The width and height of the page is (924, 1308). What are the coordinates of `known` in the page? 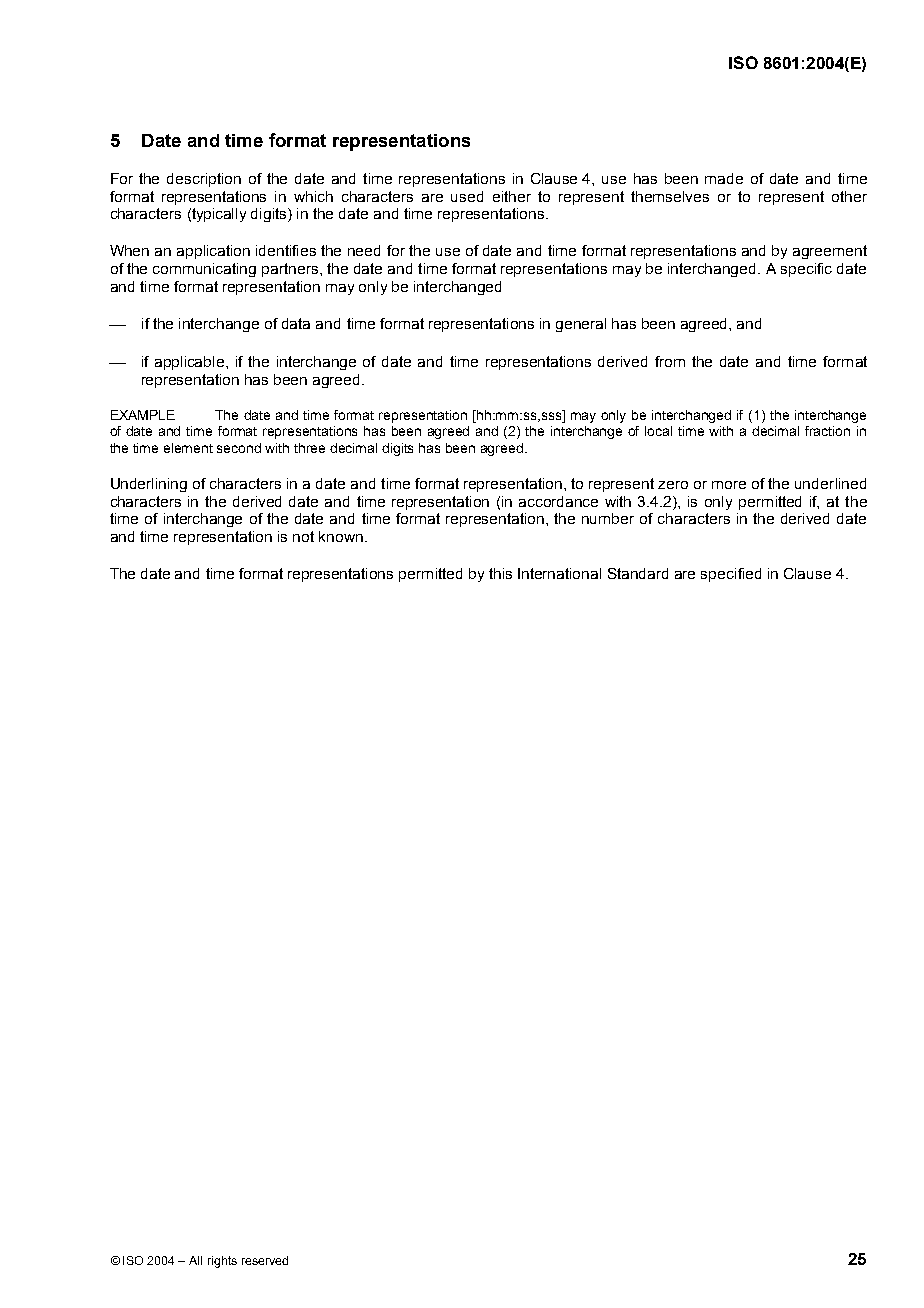 It's located at (341, 536).
